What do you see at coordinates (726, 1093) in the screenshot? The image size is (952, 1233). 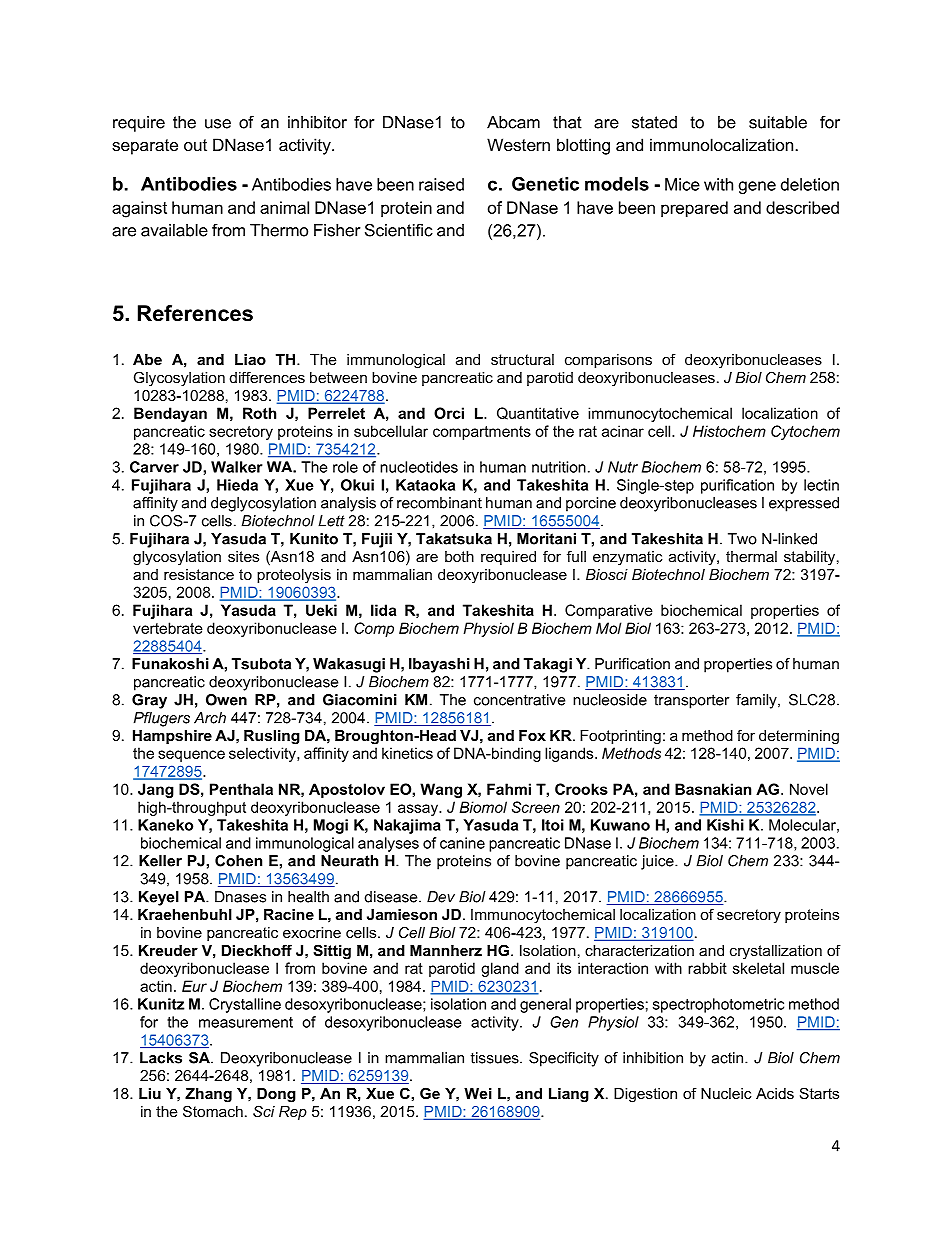 I see `Nucleic` at bounding box center [726, 1093].
